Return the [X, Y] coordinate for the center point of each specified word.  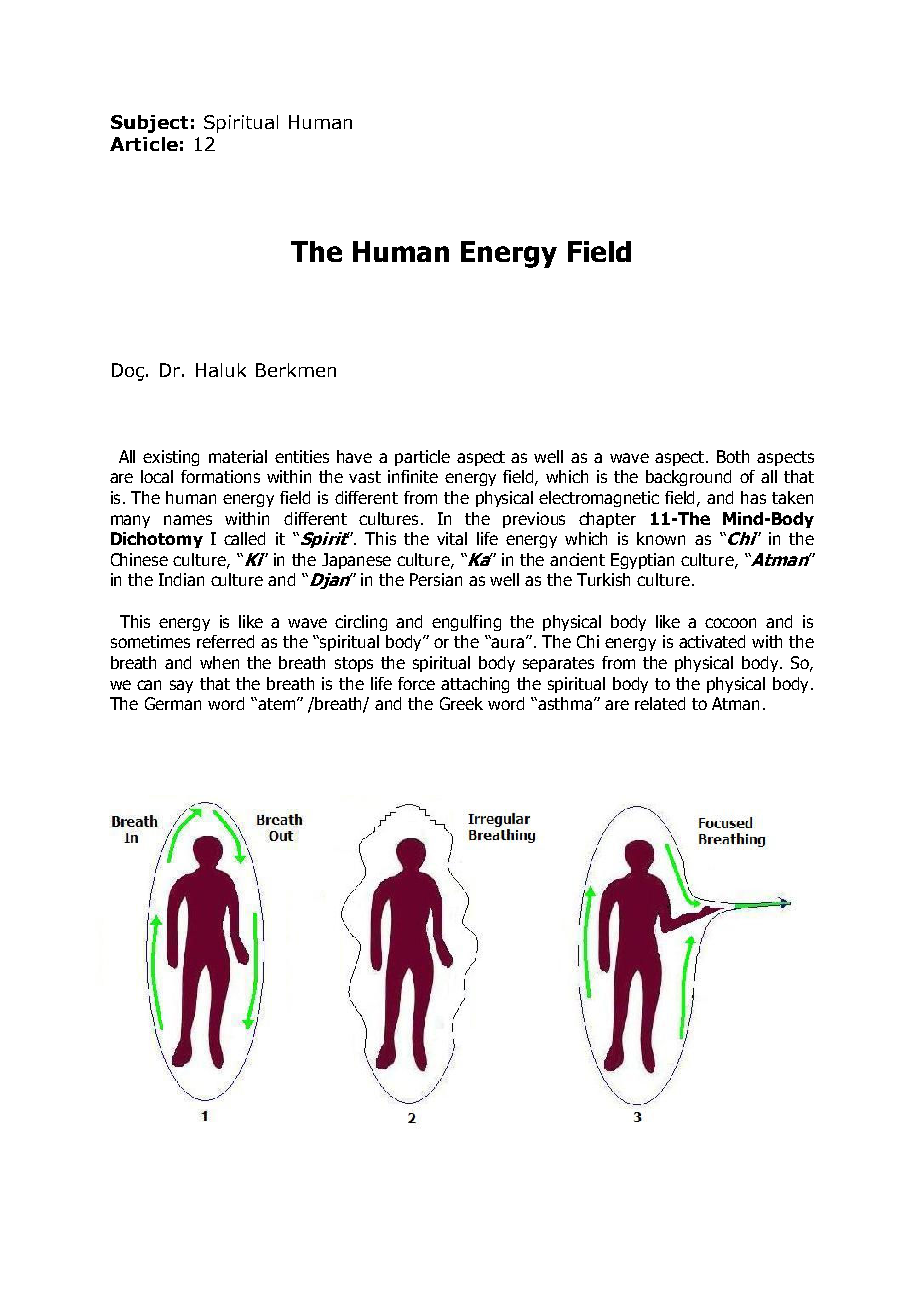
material [238, 456]
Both [733, 456]
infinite [413, 476]
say [181, 686]
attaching [475, 685]
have [354, 456]
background [688, 478]
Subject [149, 124]
